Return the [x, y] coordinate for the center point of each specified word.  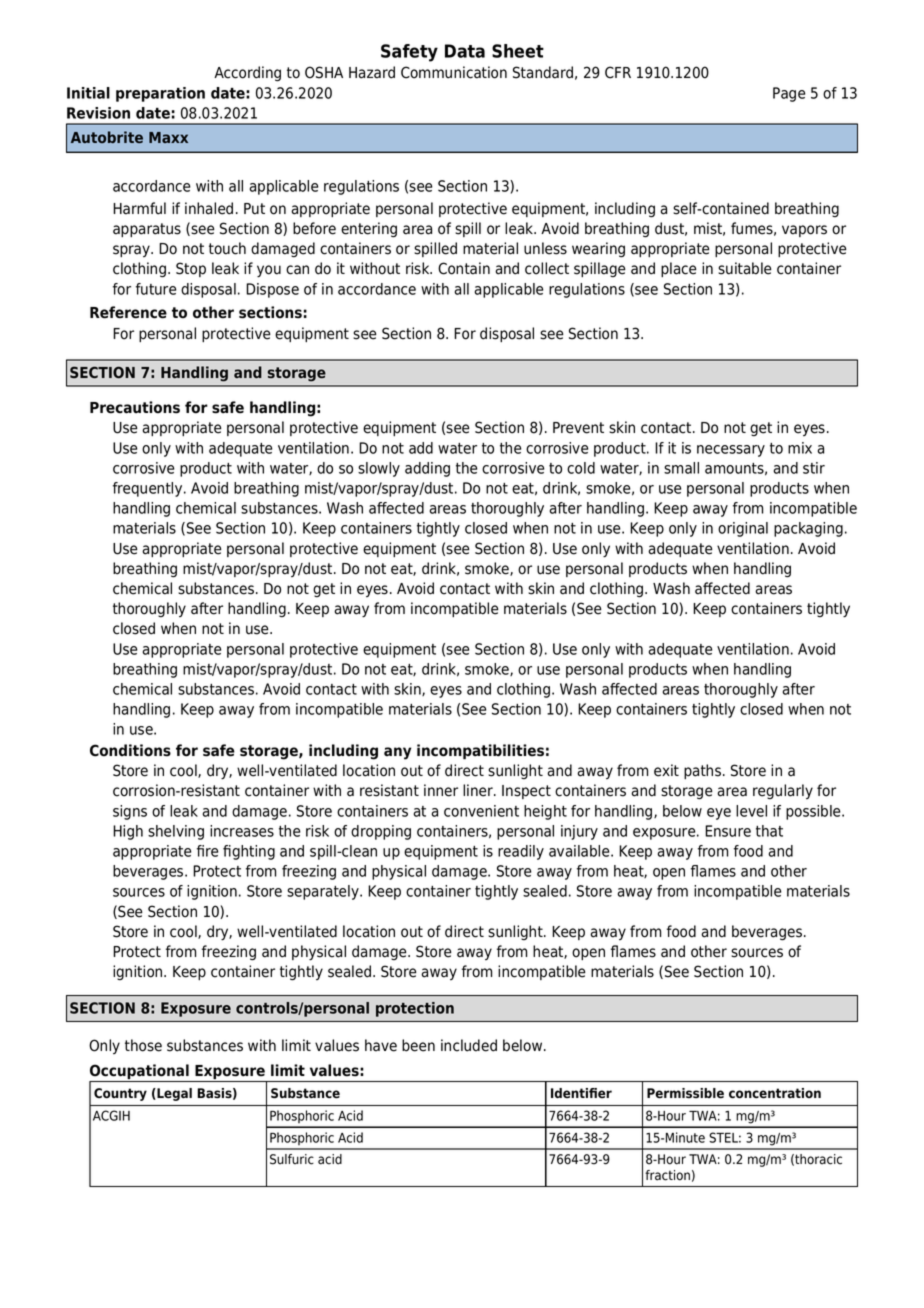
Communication [454, 72]
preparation [160, 94]
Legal [173, 1094]
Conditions [130, 750]
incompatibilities [480, 752]
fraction [667, 1175]
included [469, 1045]
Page [789, 94]
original [743, 529]
